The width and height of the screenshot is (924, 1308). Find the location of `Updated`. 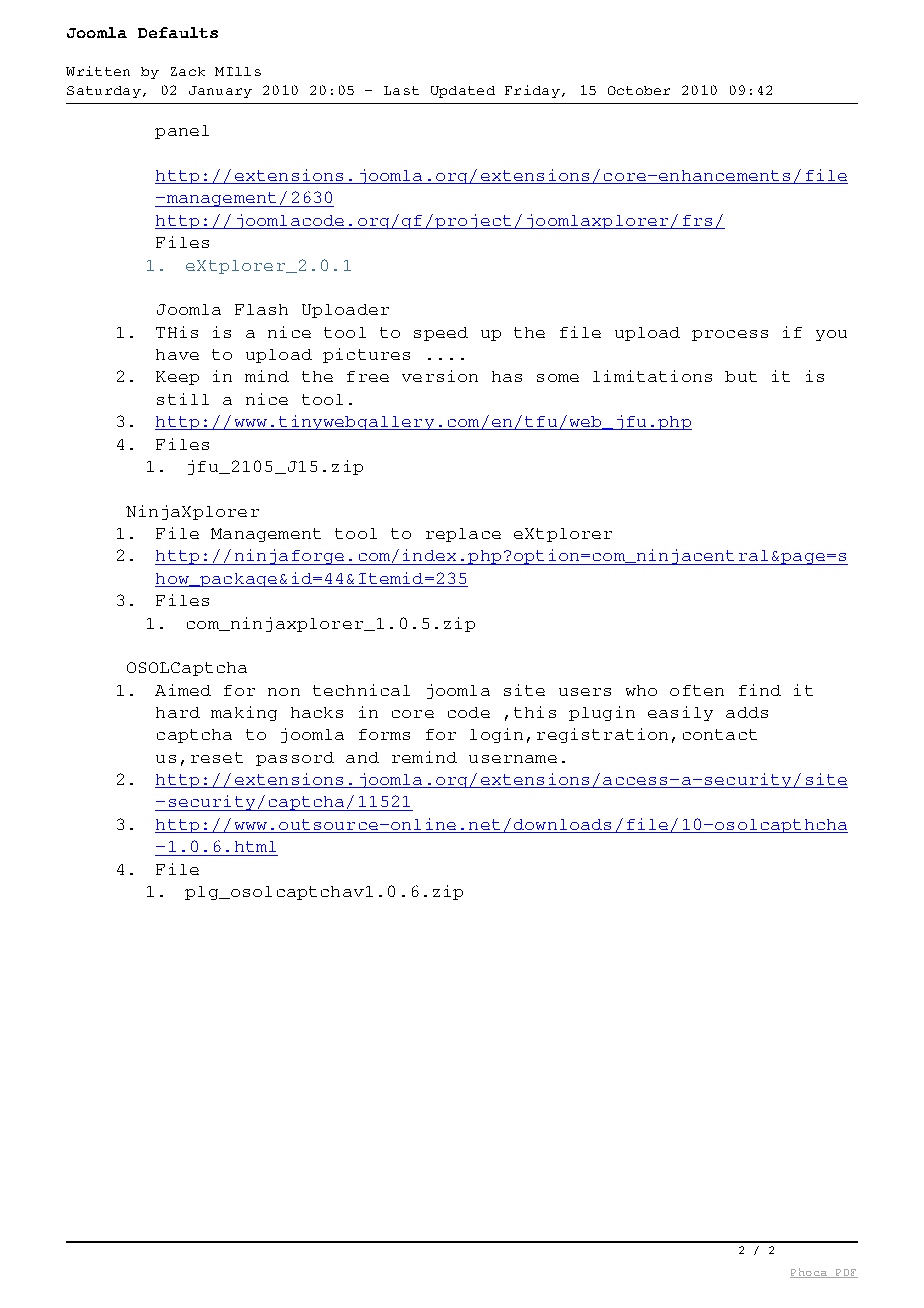

Updated is located at coordinates (463, 92).
